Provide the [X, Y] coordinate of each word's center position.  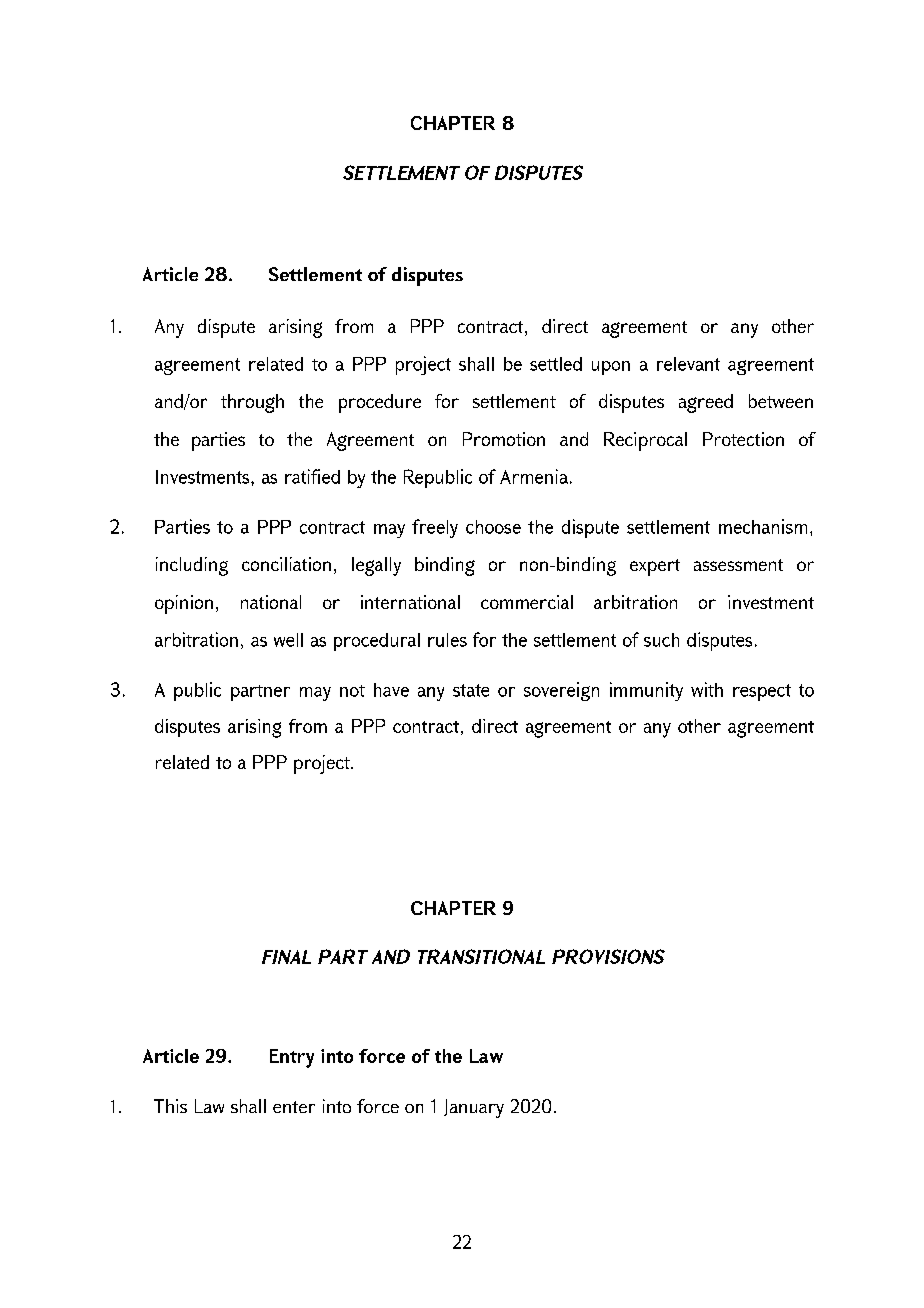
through [252, 403]
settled [556, 364]
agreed [706, 403]
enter [294, 1107]
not [352, 691]
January [474, 1108]
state [471, 690]
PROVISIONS [608, 956]
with [707, 689]
